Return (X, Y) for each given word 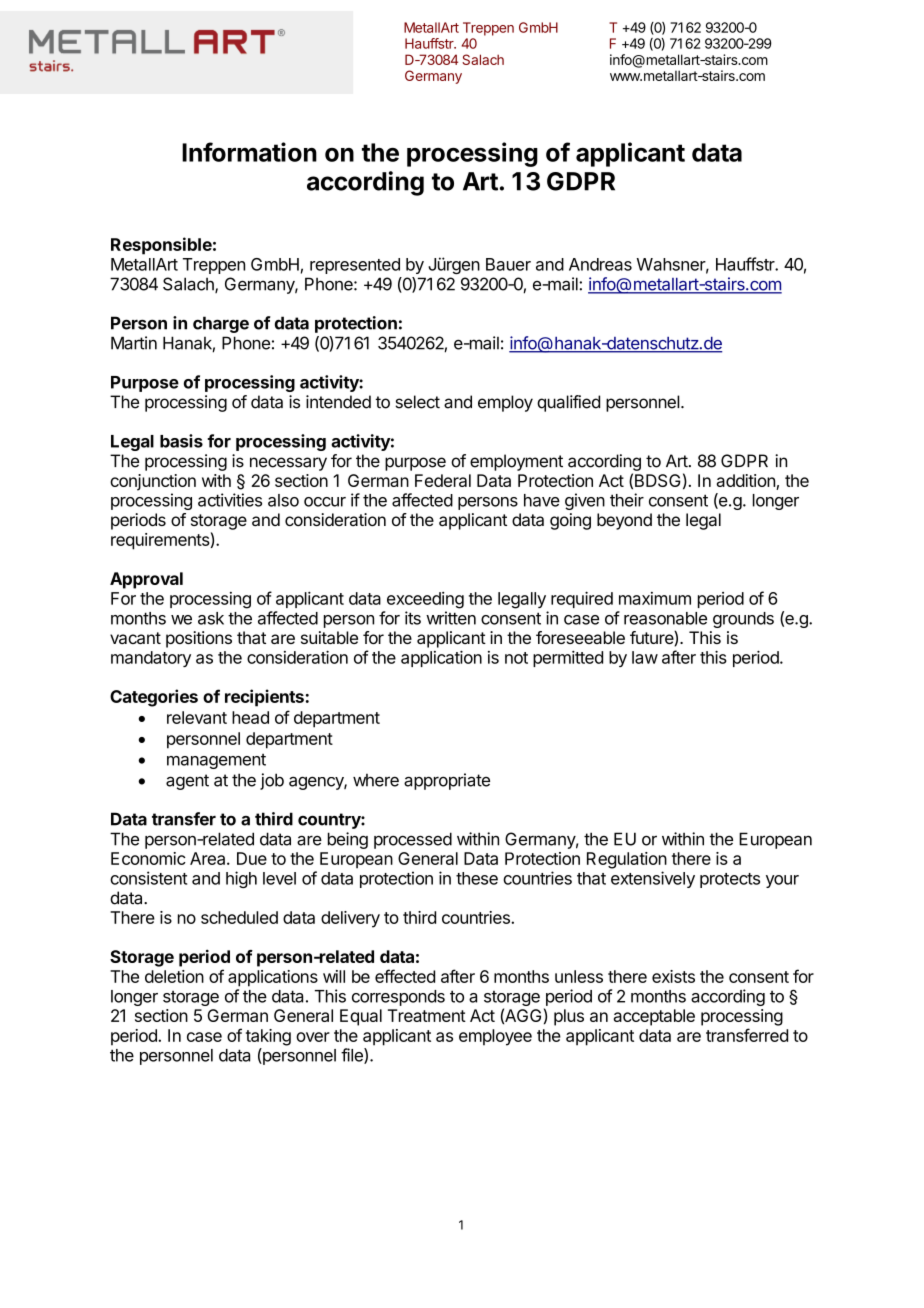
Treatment (427, 1015)
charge (221, 324)
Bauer (508, 264)
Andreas (600, 264)
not (516, 658)
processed (413, 840)
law (645, 657)
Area (209, 858)
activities (230, 500)
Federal (443, 480)
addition (747, 482)
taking (268, 1037)
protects (730, 880)
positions (199, 639)
